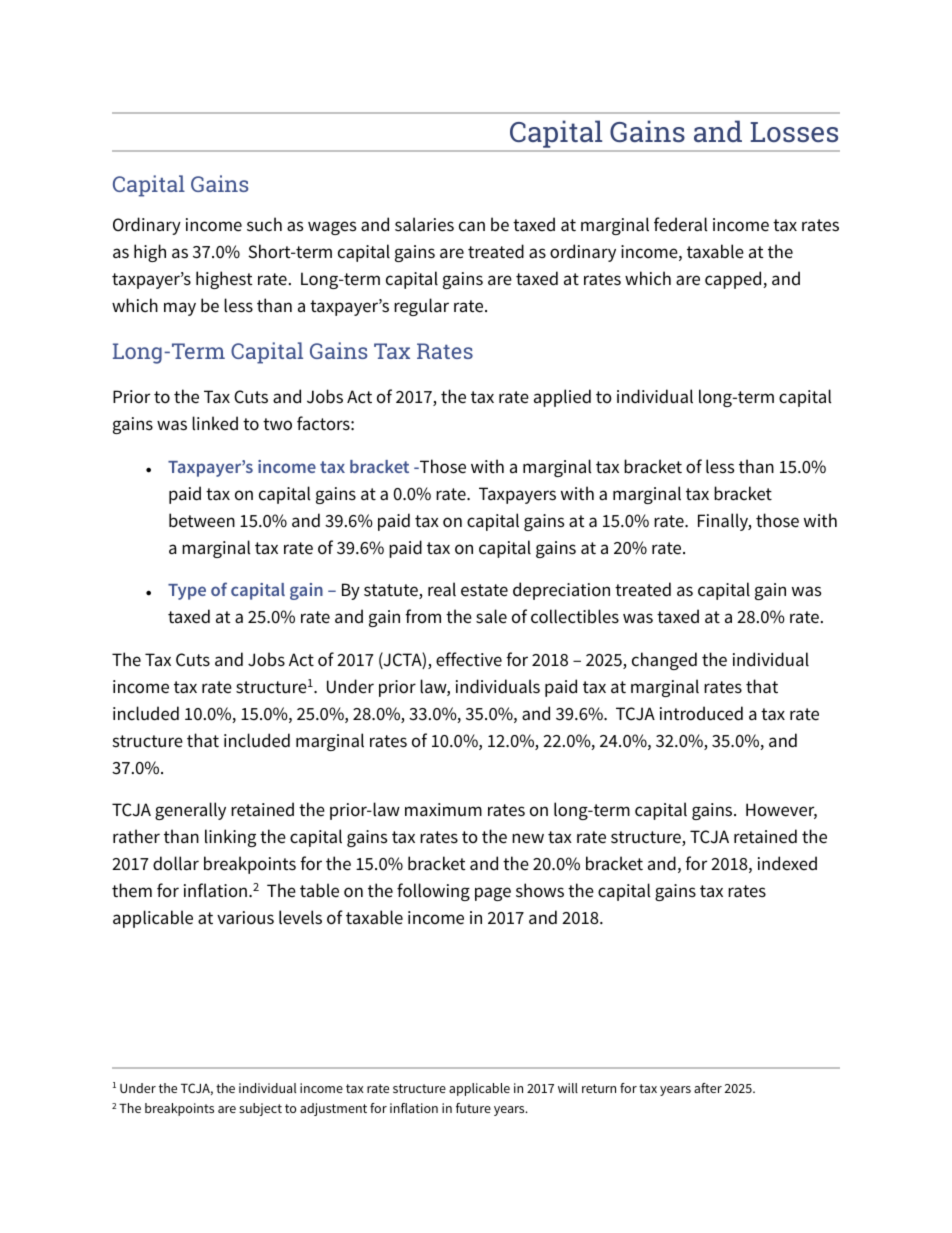  What do you see at coordinates (794, 132) in the screenshot?
I see `Losses` at bounding box center [794, 132].
